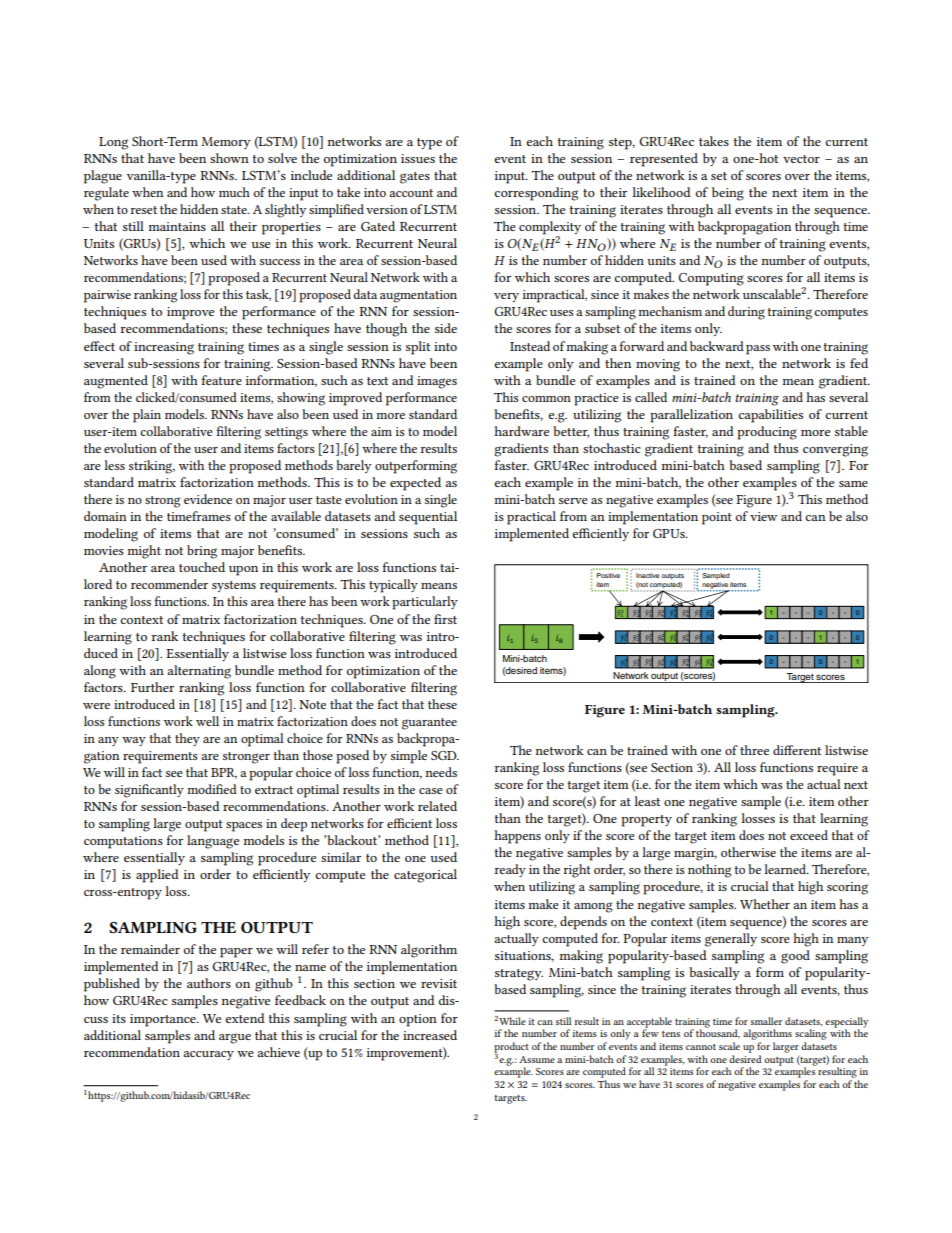 This document has height=1233, width=952. I want to click on feature, so click(221, 380).
